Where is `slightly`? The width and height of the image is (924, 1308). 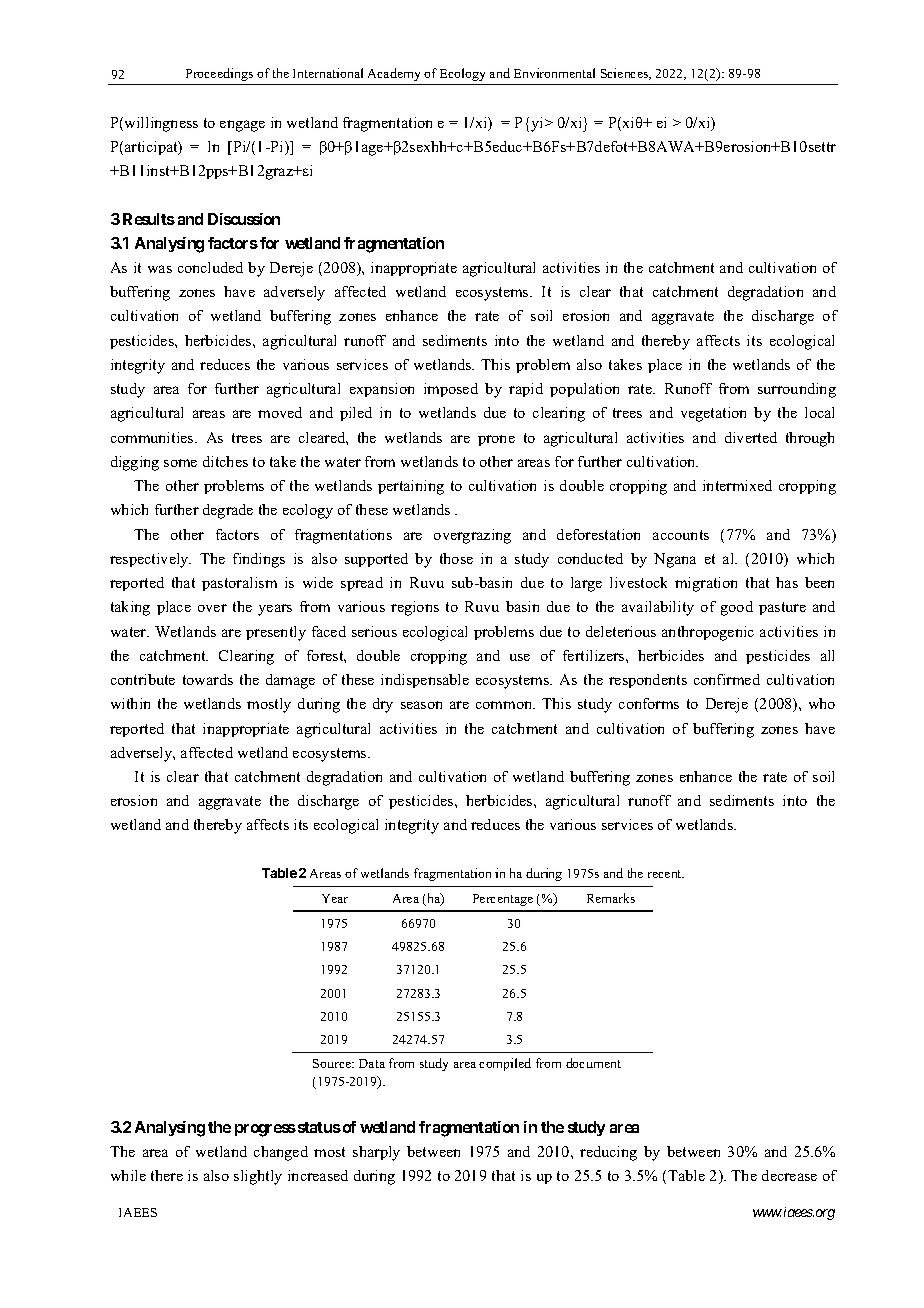 slightly is located at coordinates (258, 1177).
